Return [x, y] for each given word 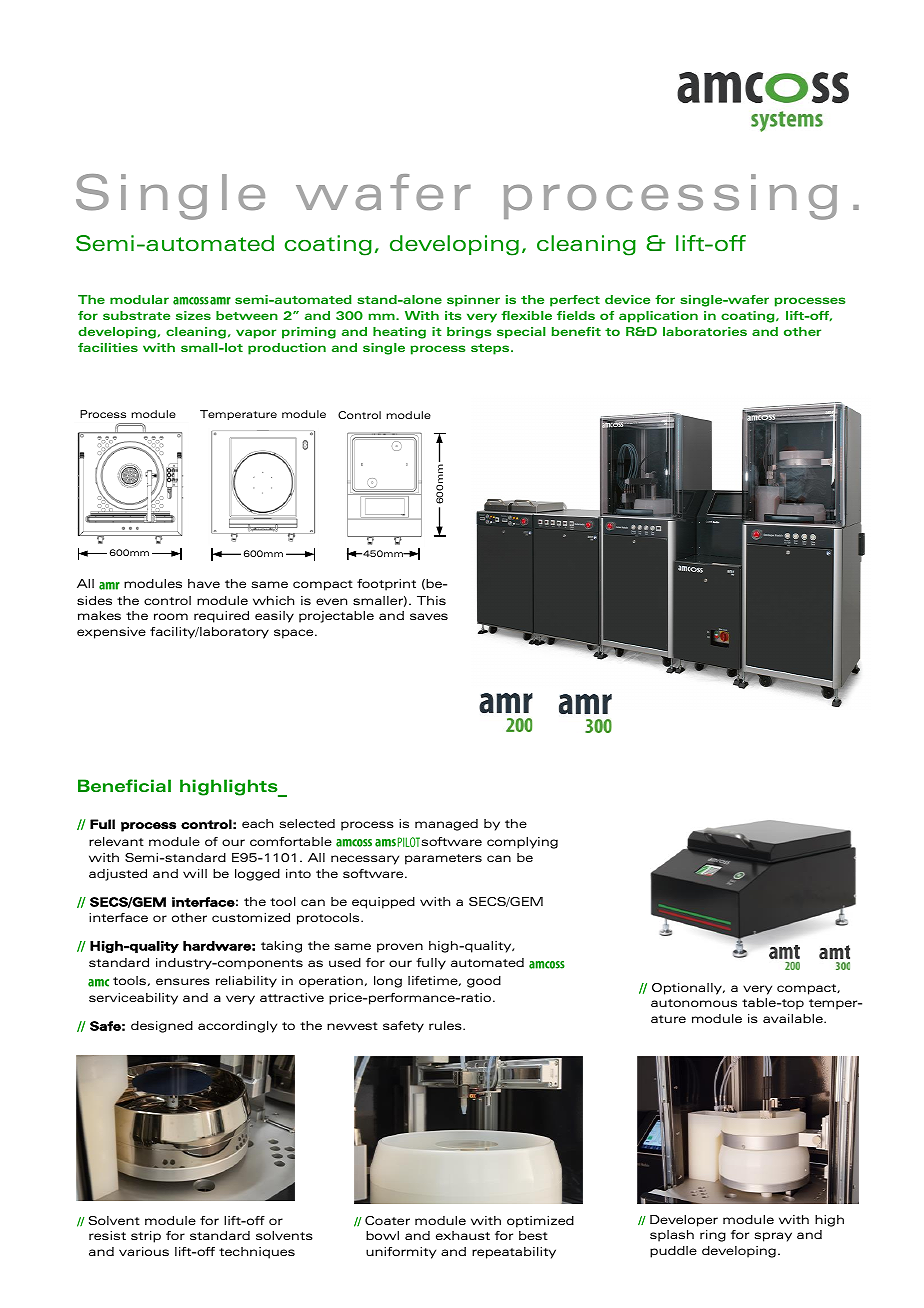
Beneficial [124, 785]
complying [522, 843]
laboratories [705, 331]
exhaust [463, 1235]
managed [446, 825]
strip [146, 1237]
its [453, 315]
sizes [193, 315]
